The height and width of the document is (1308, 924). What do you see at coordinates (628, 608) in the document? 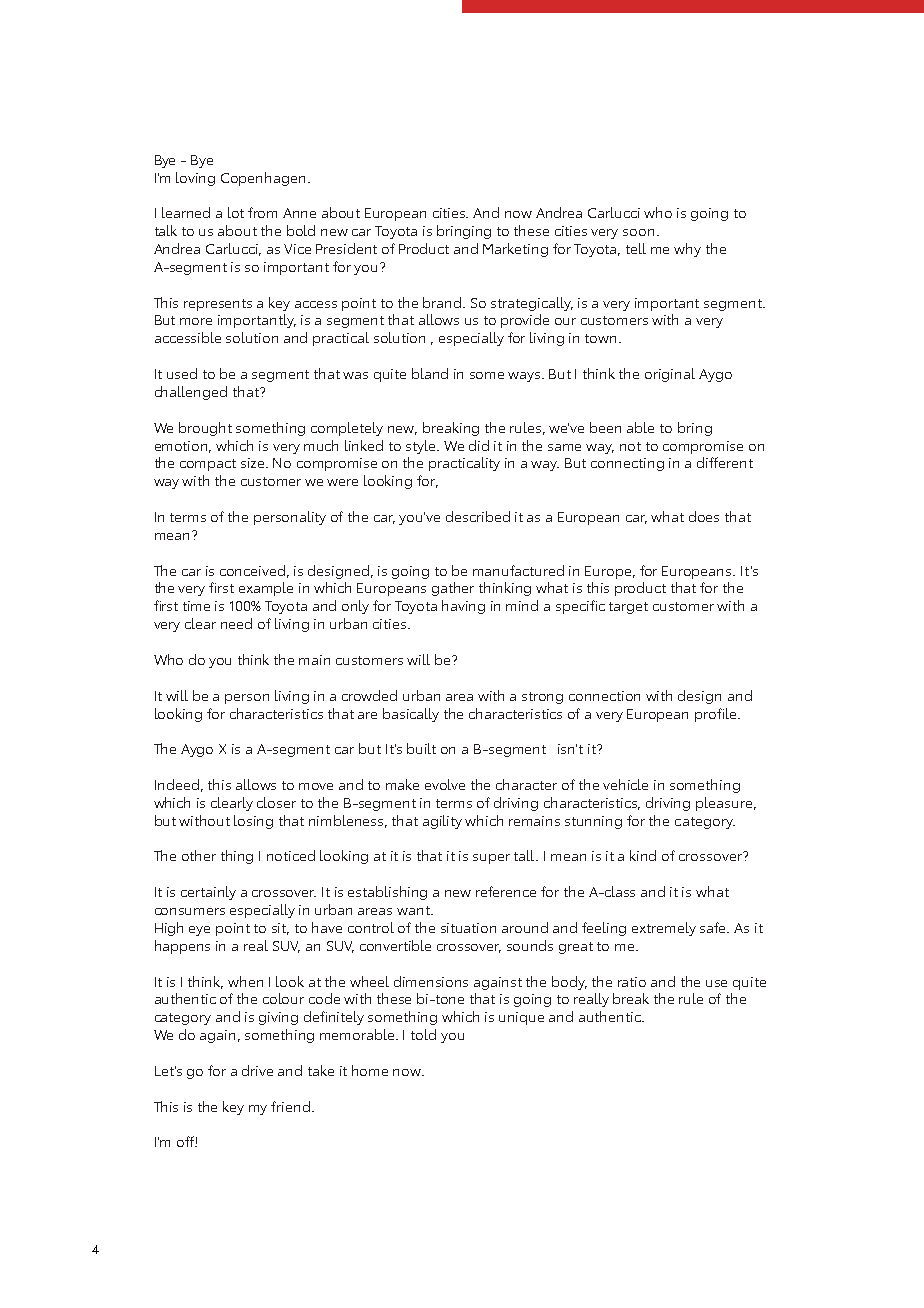
I see `target` at bounding box center [628, 608].
